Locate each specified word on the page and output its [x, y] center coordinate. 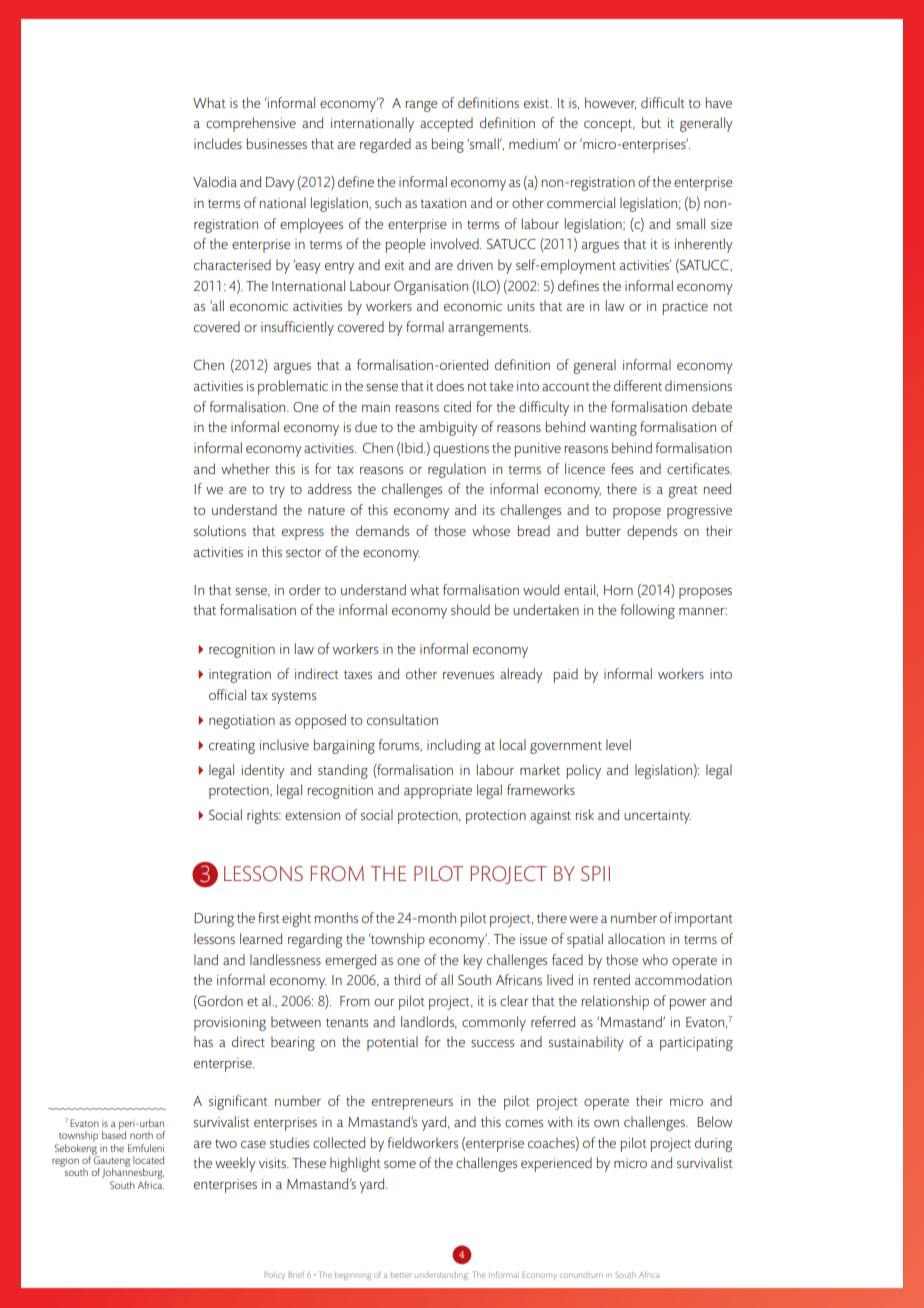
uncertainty [657, 817]
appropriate [438, 792]
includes [218, 143]
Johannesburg [133, 1174]
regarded [385, 145]
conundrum [581, 1275]
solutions [220, 530]
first [268, 917]
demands [382, 530]
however [610, 103]
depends [652, 532]
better [401, 1275]
